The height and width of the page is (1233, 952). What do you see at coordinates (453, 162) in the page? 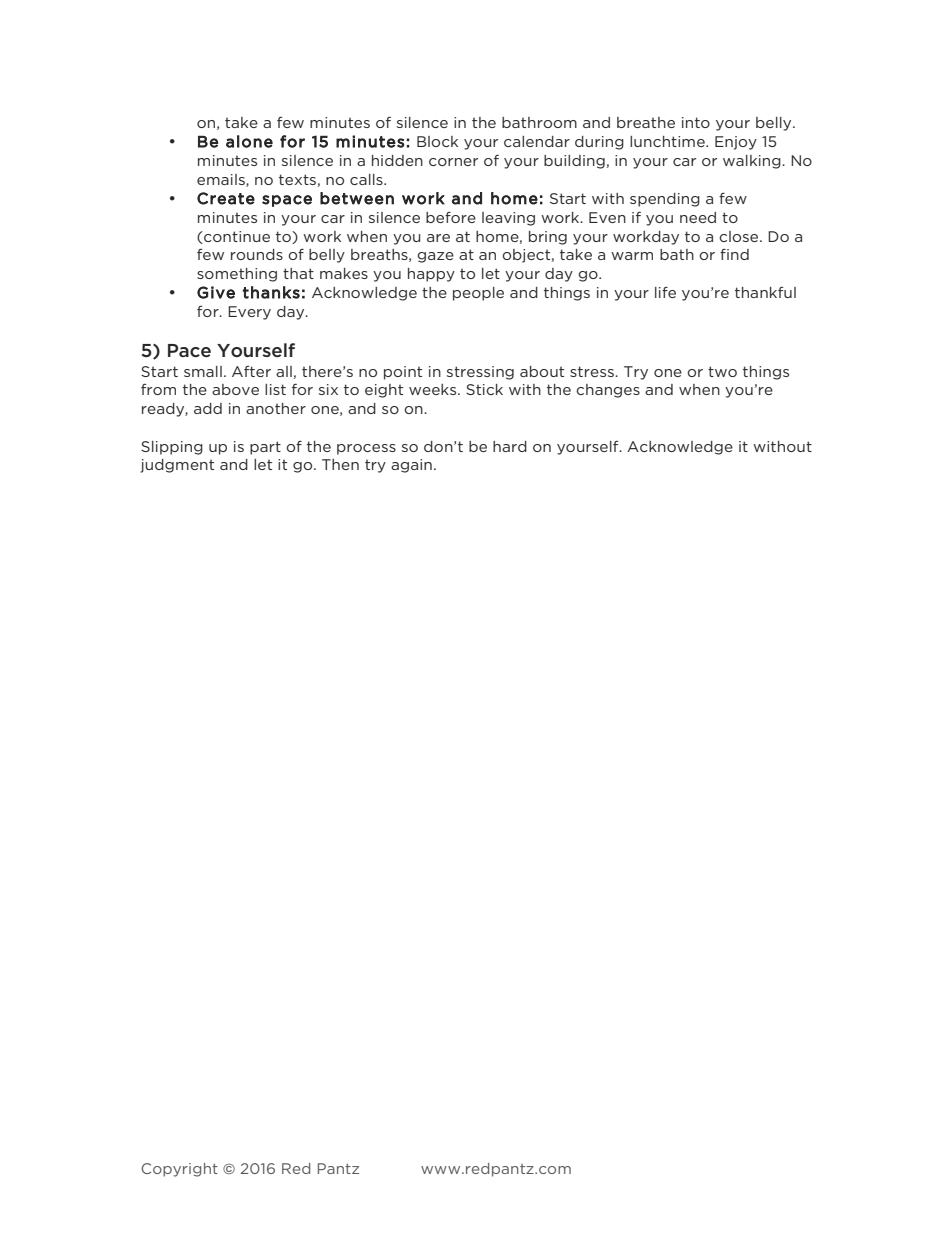
I see `corner` at bounding box center [453, 162].
